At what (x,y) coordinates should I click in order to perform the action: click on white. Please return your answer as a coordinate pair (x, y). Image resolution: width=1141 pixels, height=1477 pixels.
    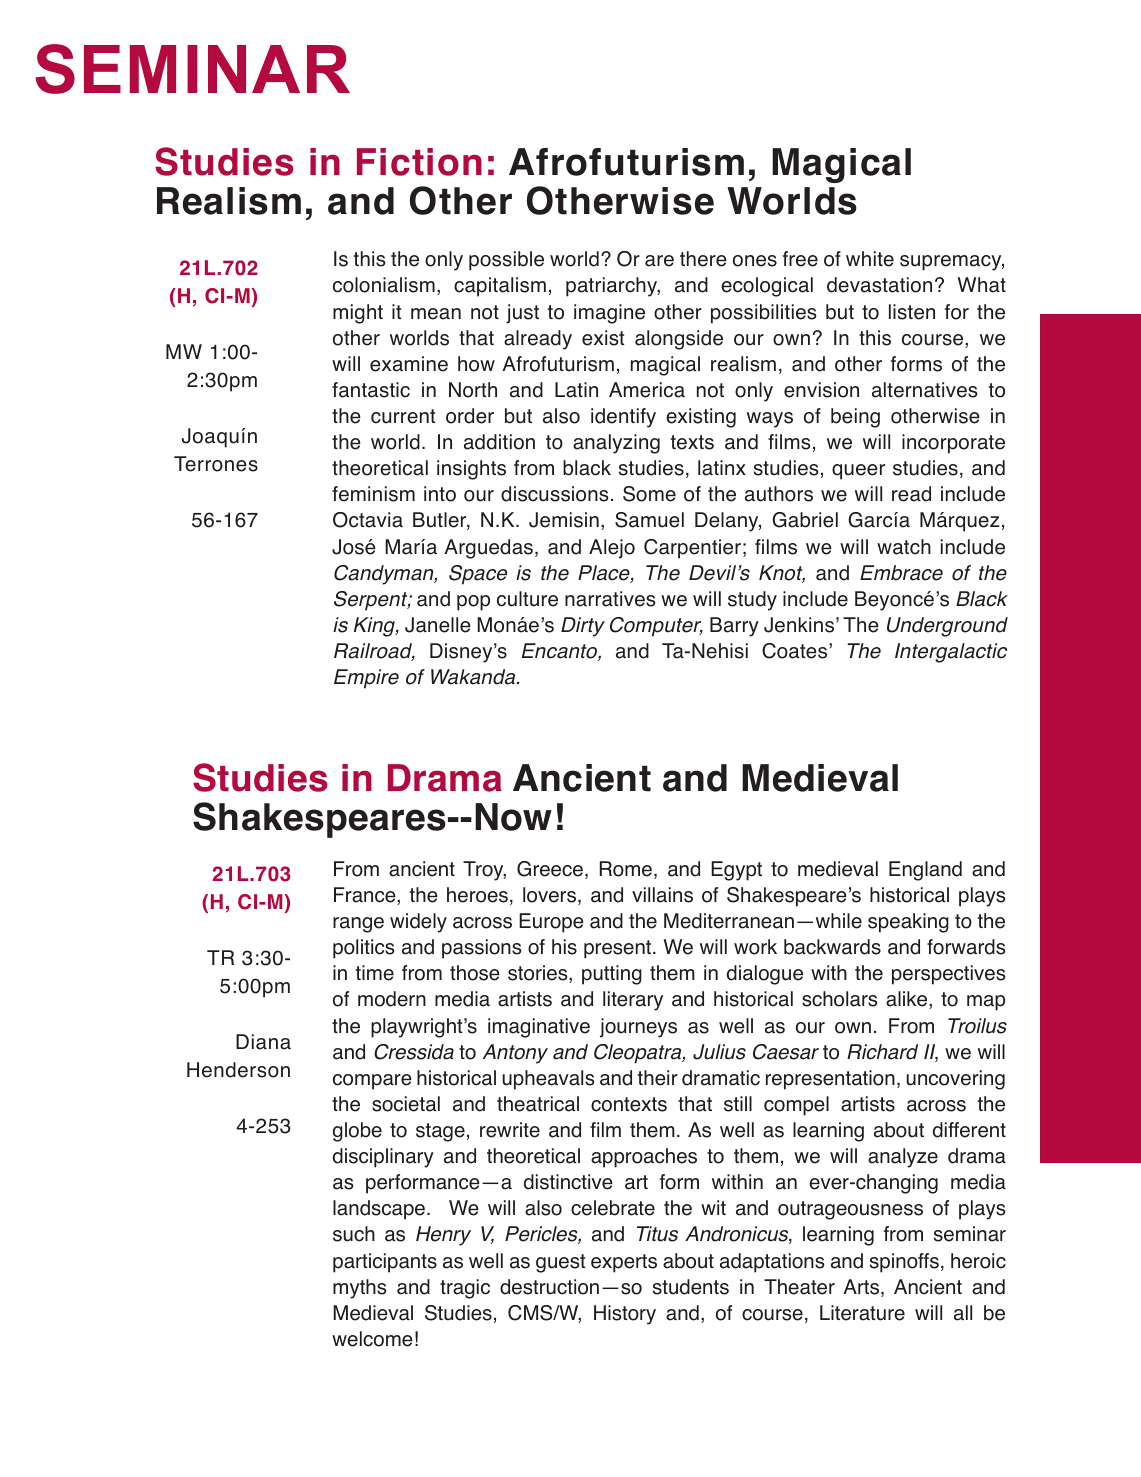
    Looking at the image, I should click on (870, 259).
